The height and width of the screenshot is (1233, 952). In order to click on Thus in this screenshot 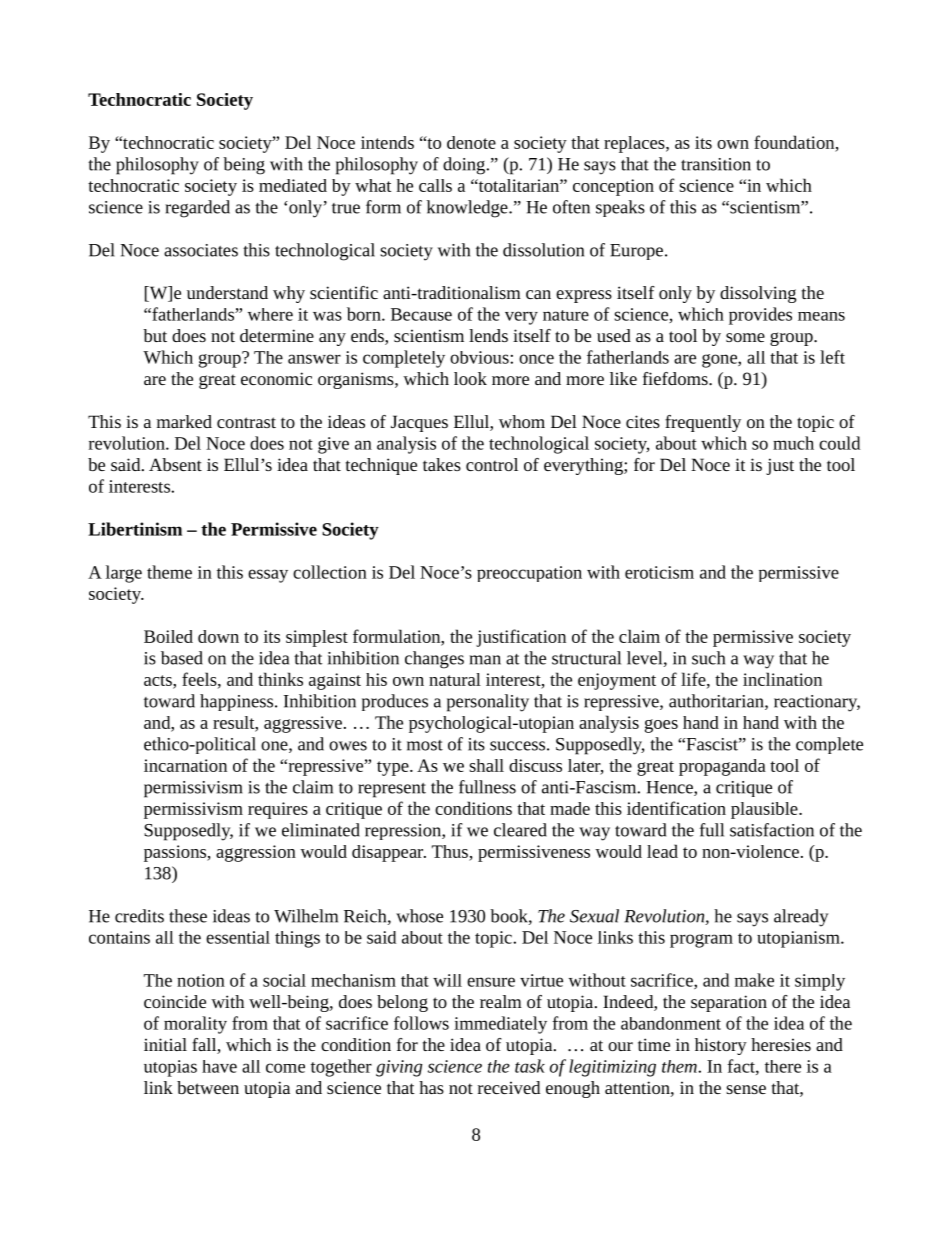, I will do `click(450, 851)`.
